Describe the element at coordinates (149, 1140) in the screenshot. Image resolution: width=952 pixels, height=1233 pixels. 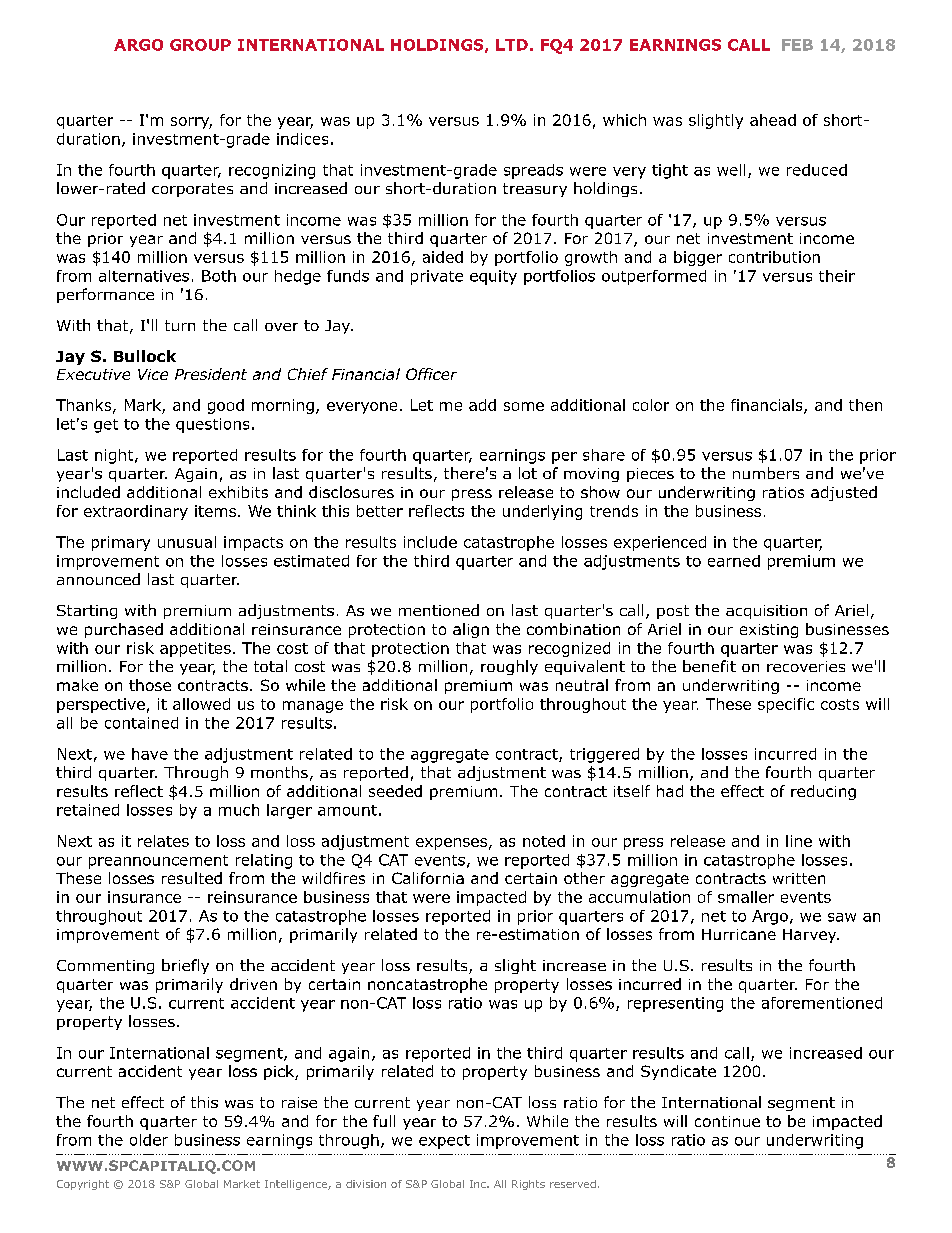
I see `older` at that location.
